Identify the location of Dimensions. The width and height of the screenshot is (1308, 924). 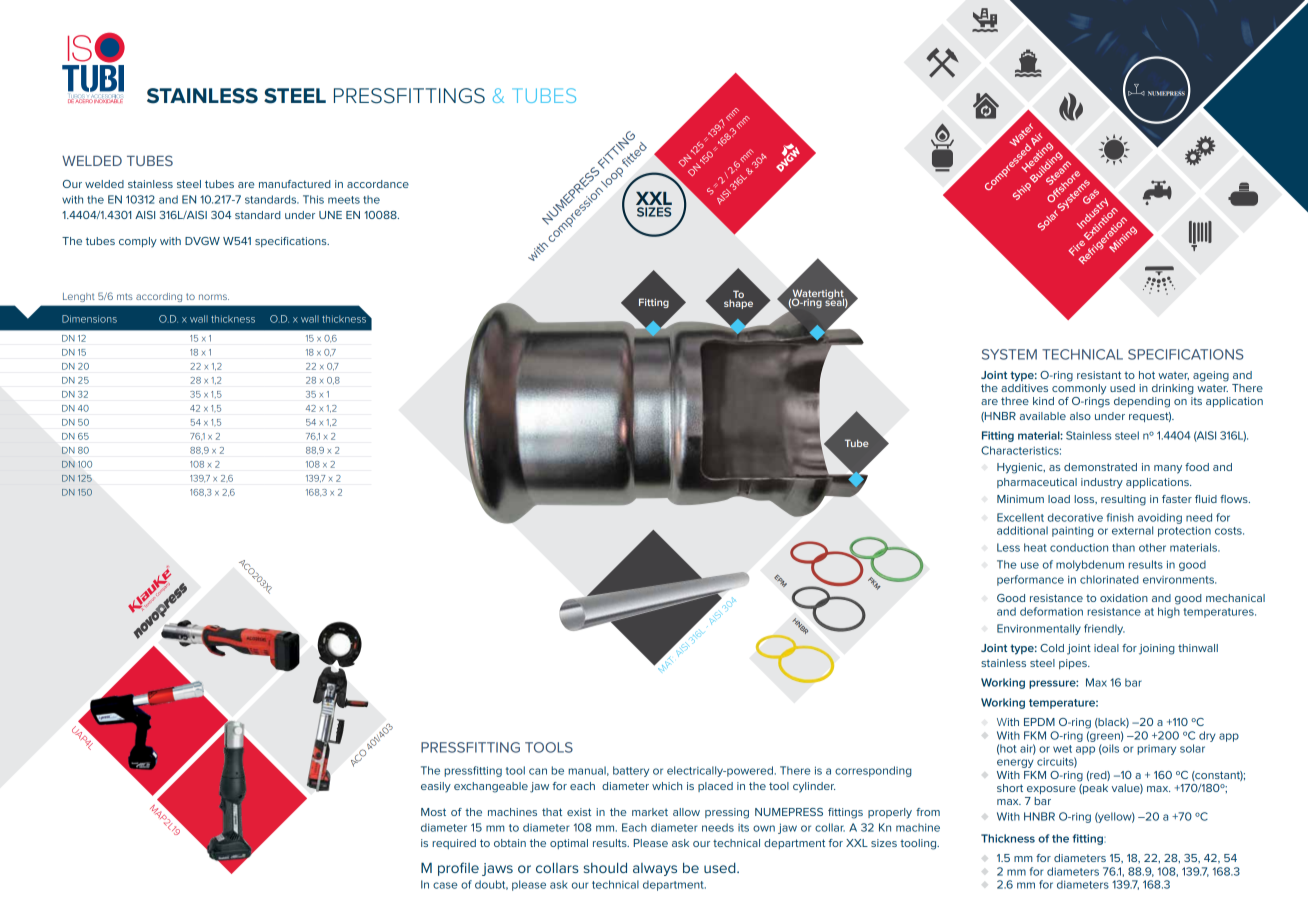
(89, 319).
